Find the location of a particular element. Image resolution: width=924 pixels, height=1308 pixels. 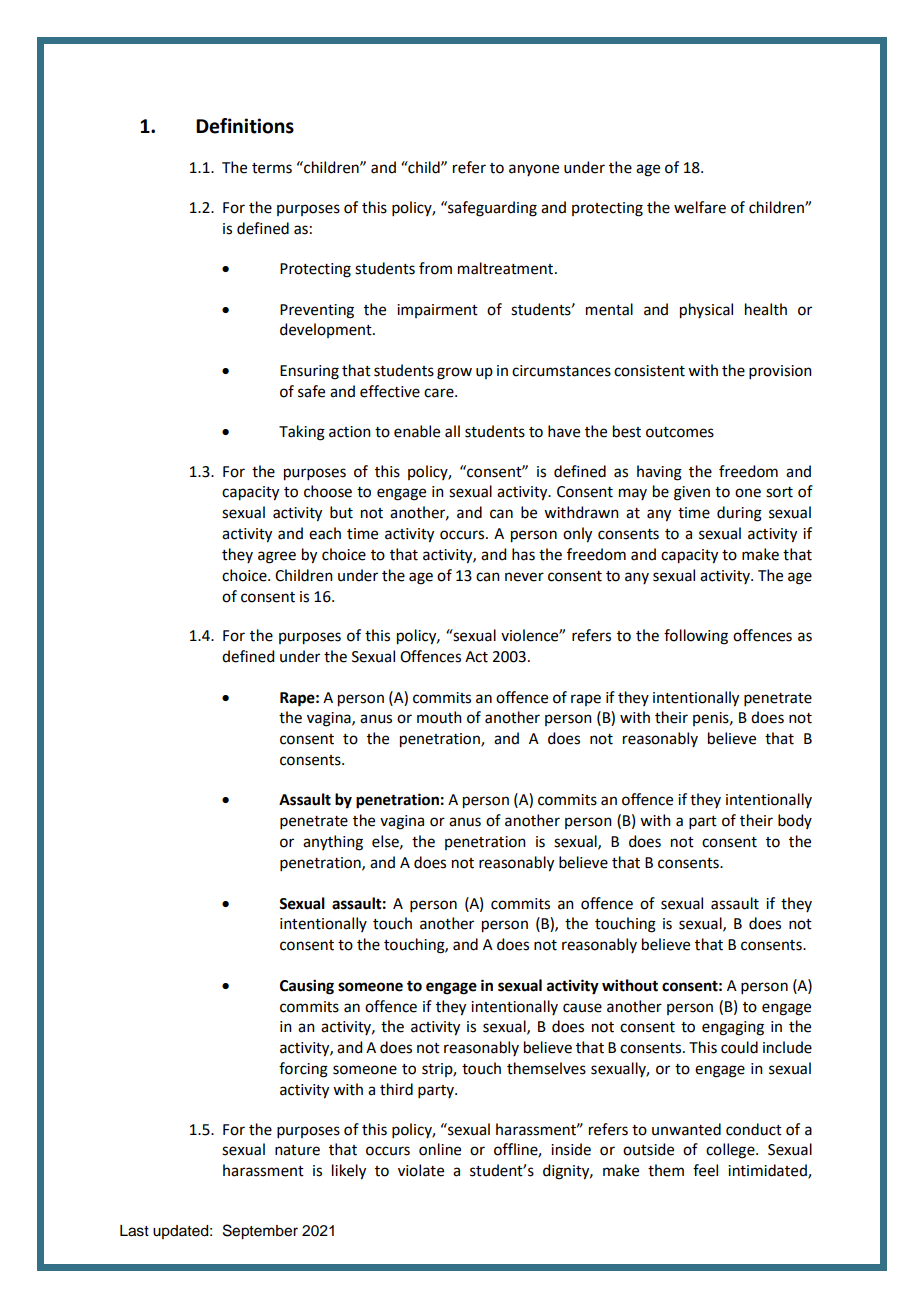

agree is located at coordinates (277, 557).
